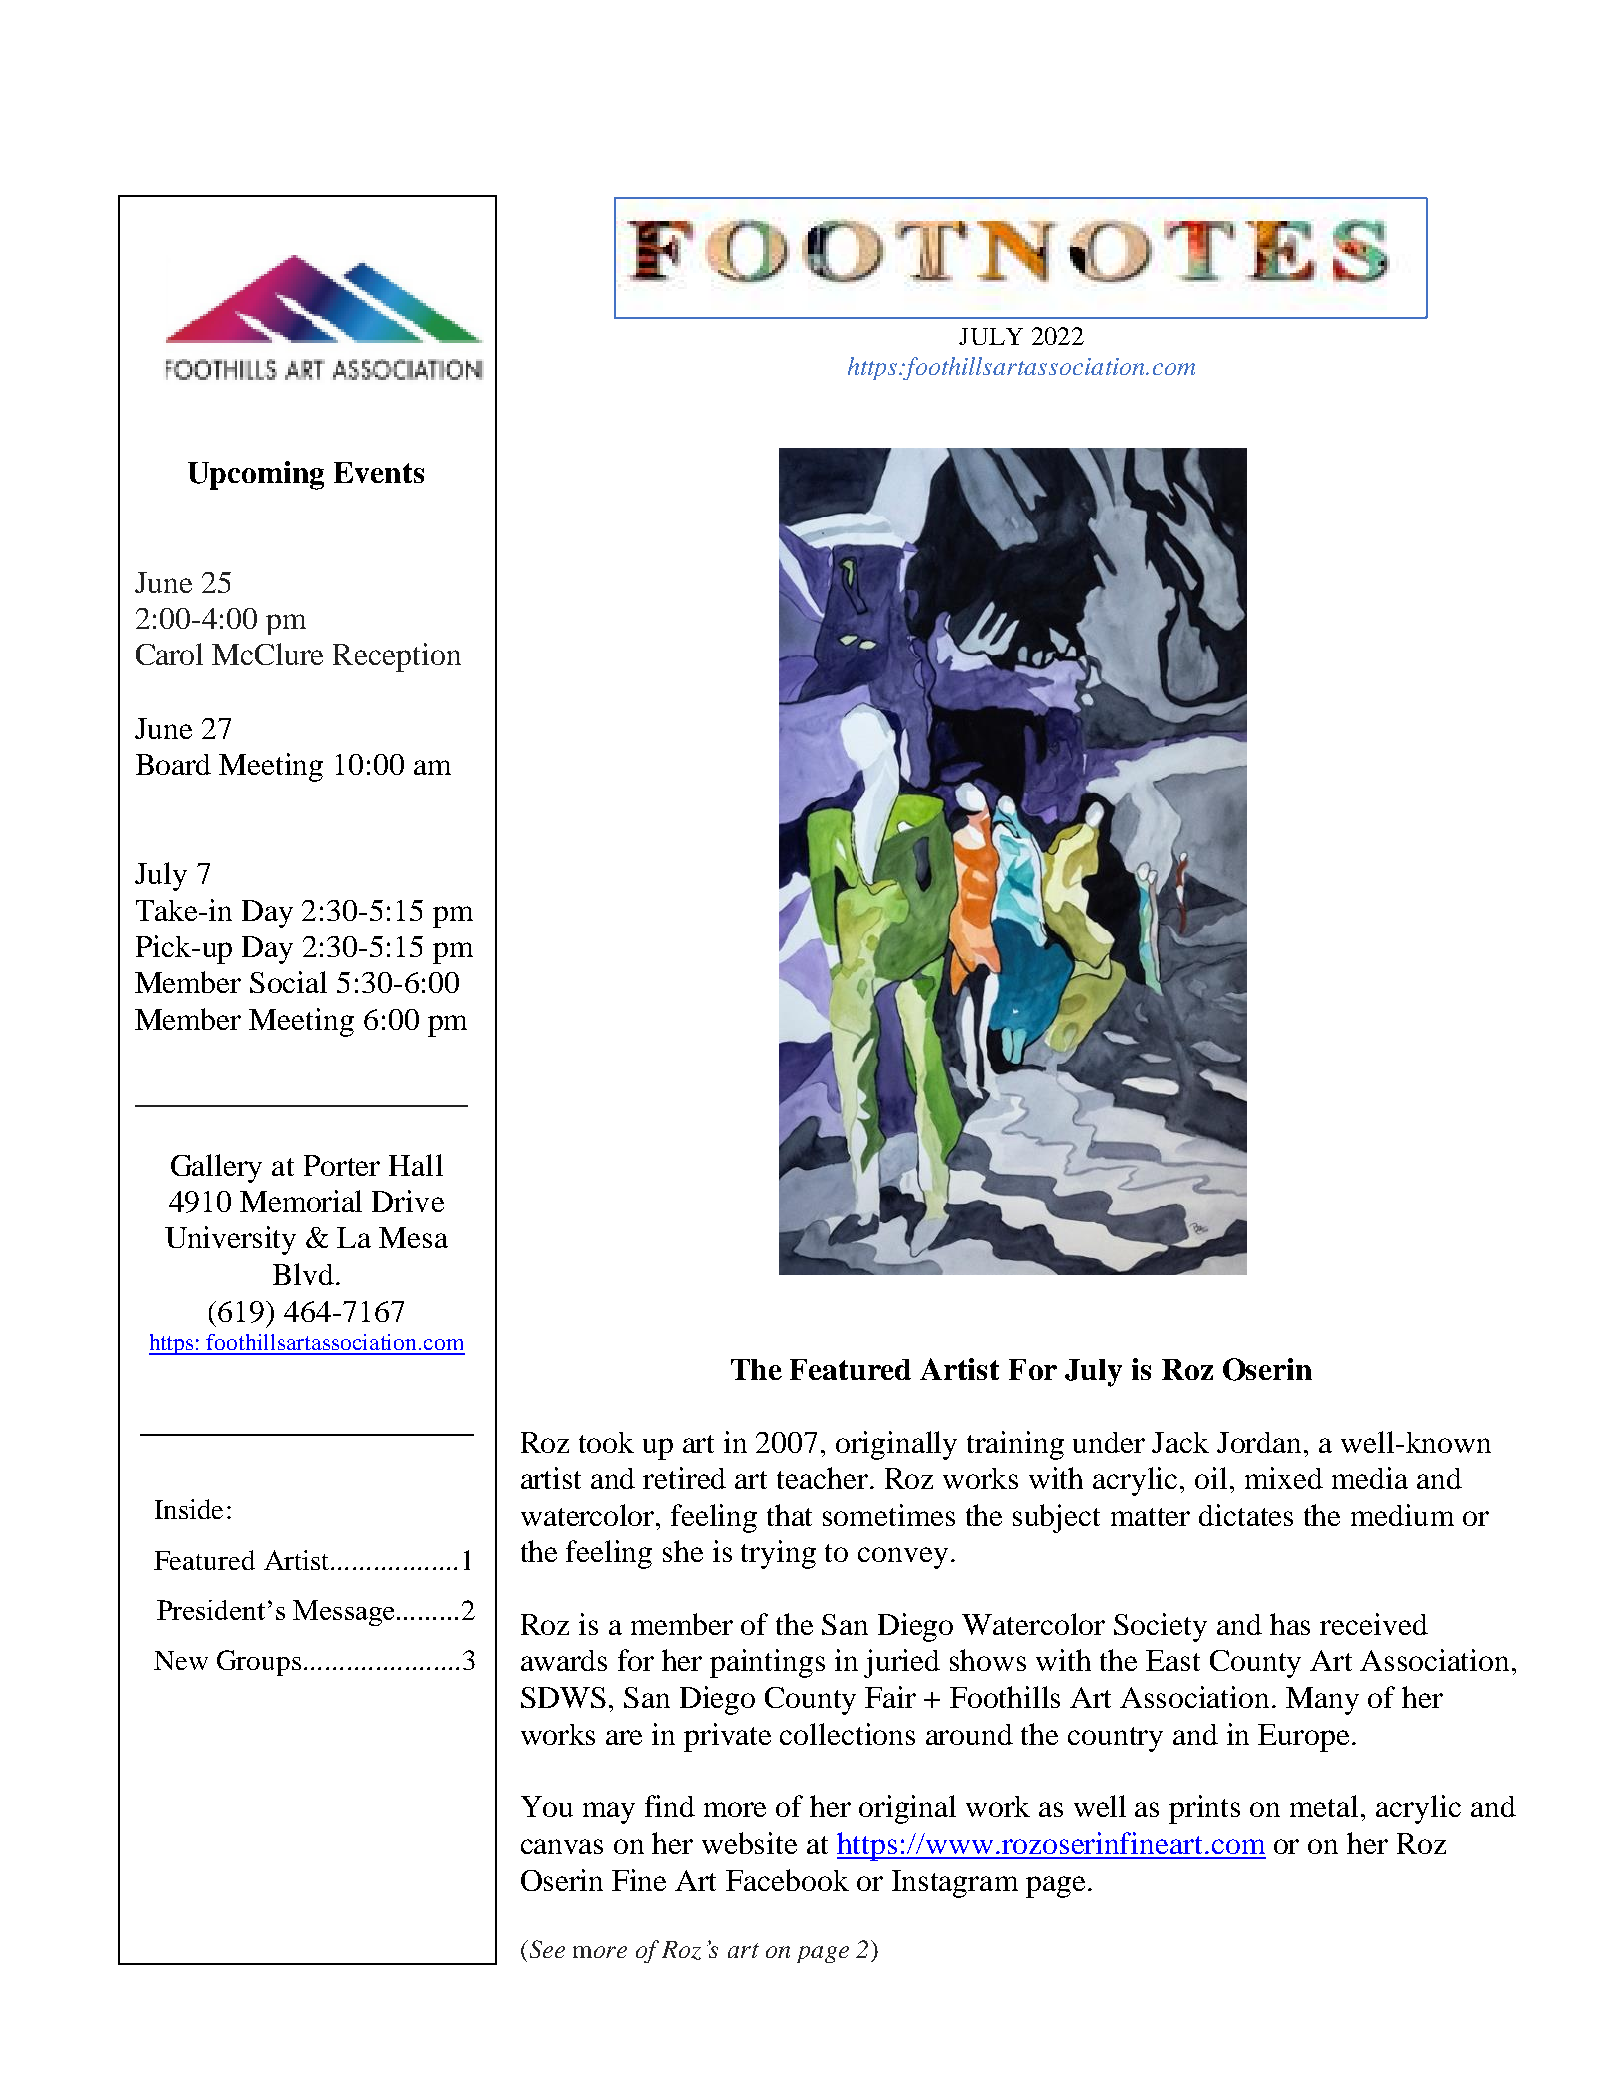 This page has height=2092, width=1617. I want to click on See, so click(546, 1949).
